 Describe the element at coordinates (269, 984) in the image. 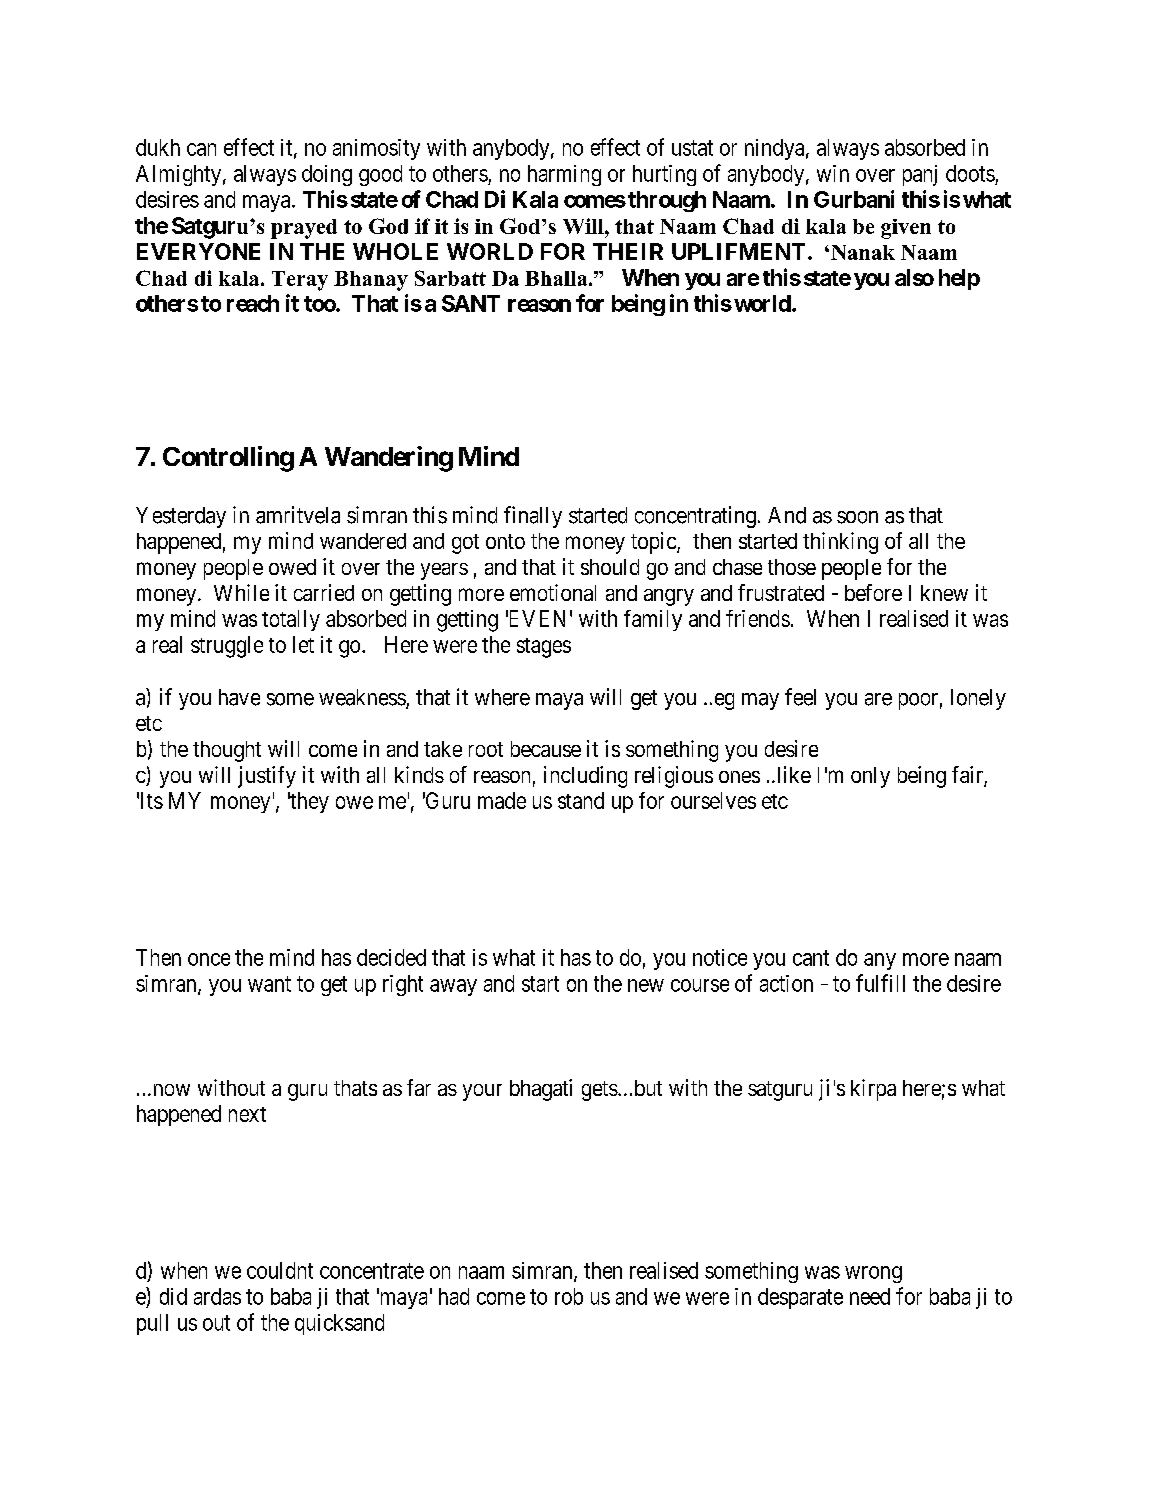

I see `want` at that location.
